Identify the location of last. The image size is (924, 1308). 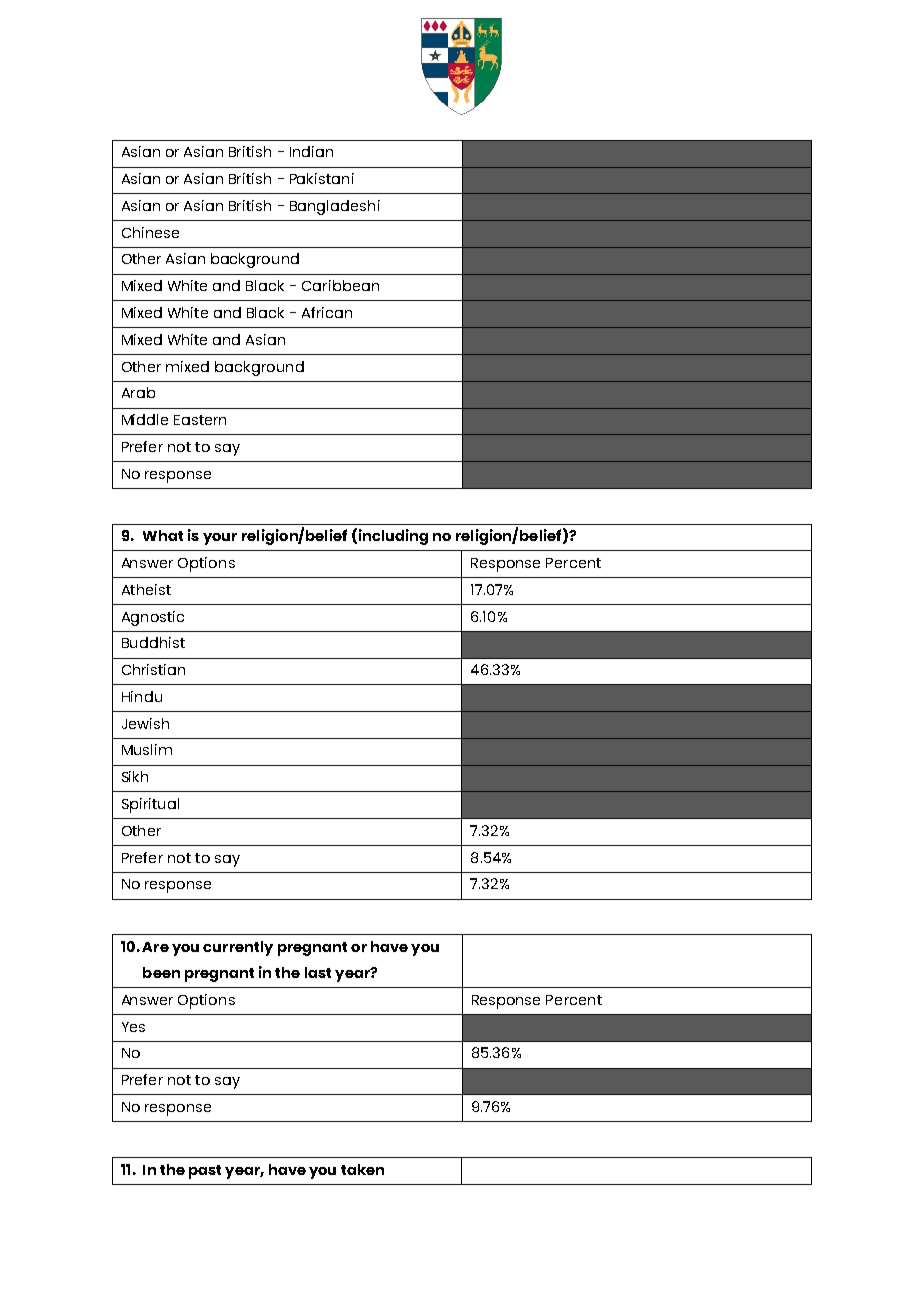
(318, 972).
